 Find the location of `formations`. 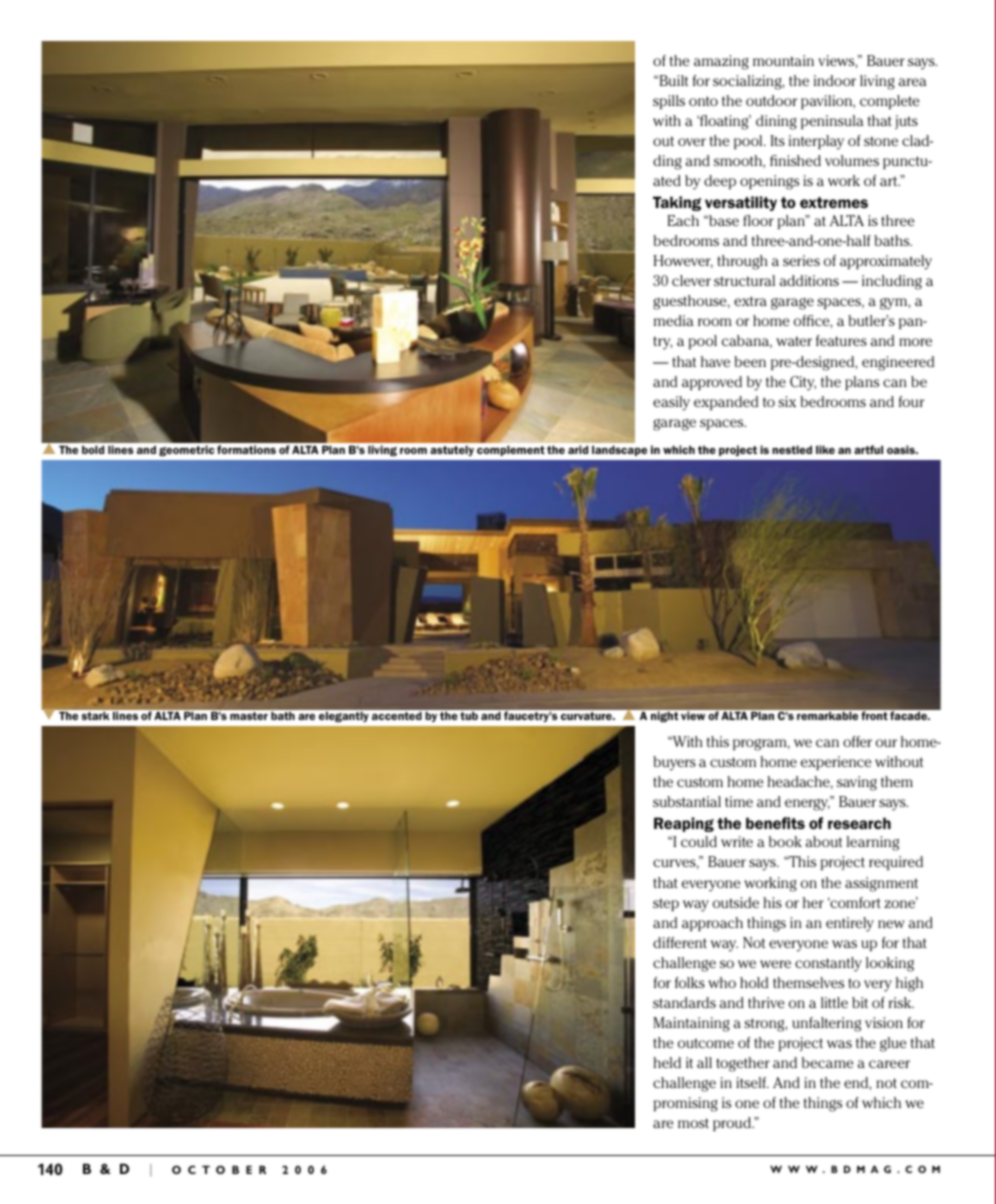

formations is located at coordinates (246, 449).
